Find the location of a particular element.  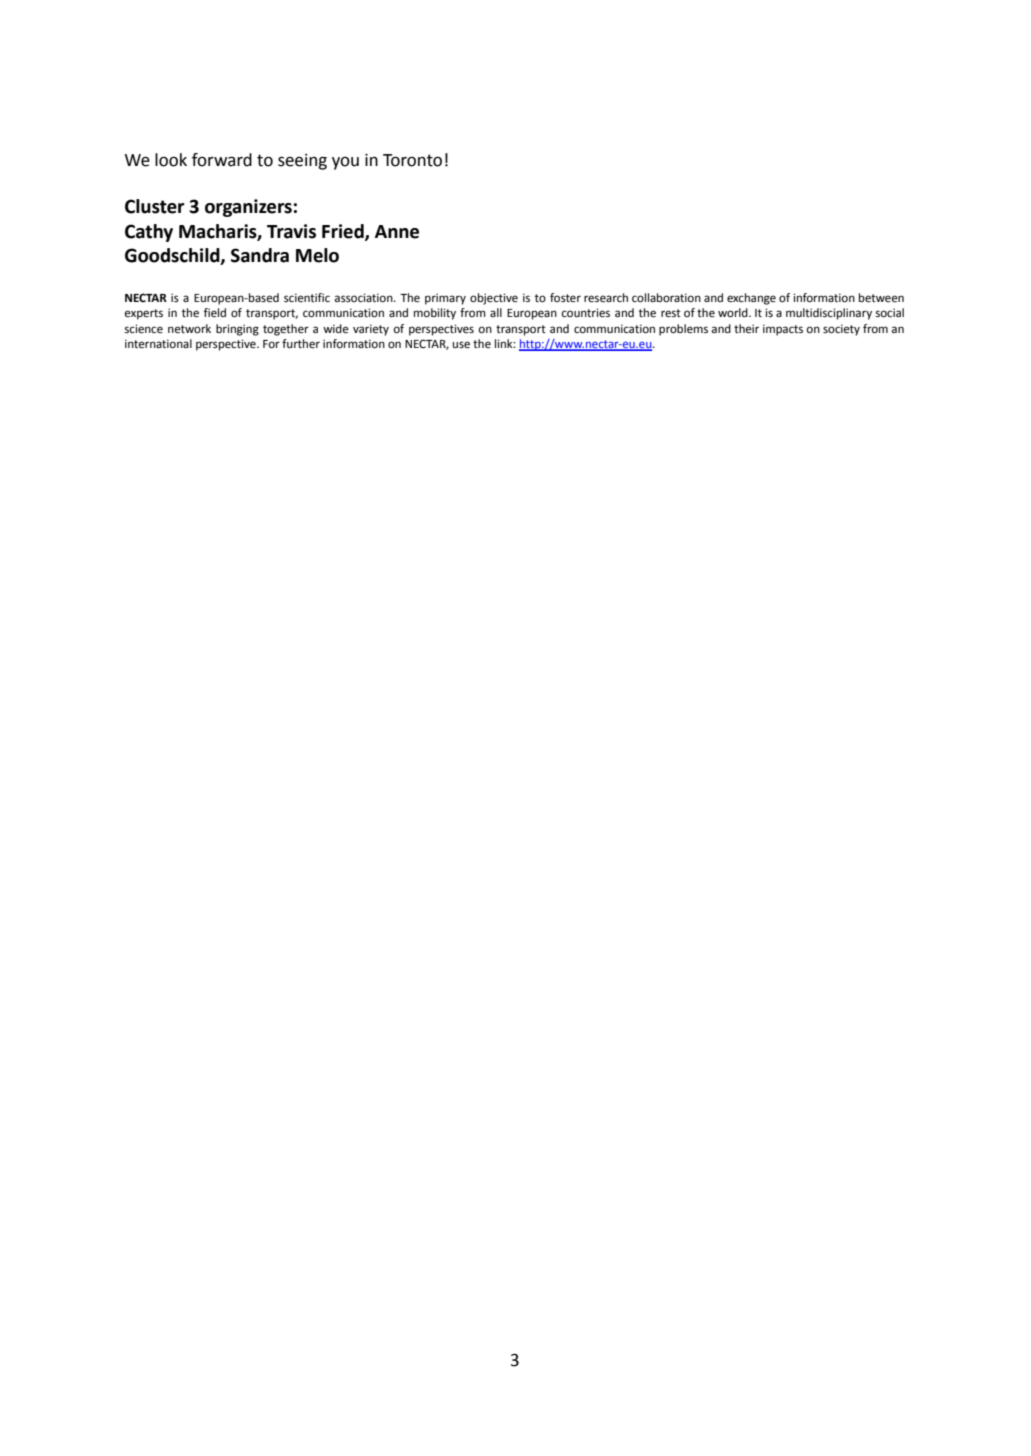

you is located at coordinates (345, 163).
